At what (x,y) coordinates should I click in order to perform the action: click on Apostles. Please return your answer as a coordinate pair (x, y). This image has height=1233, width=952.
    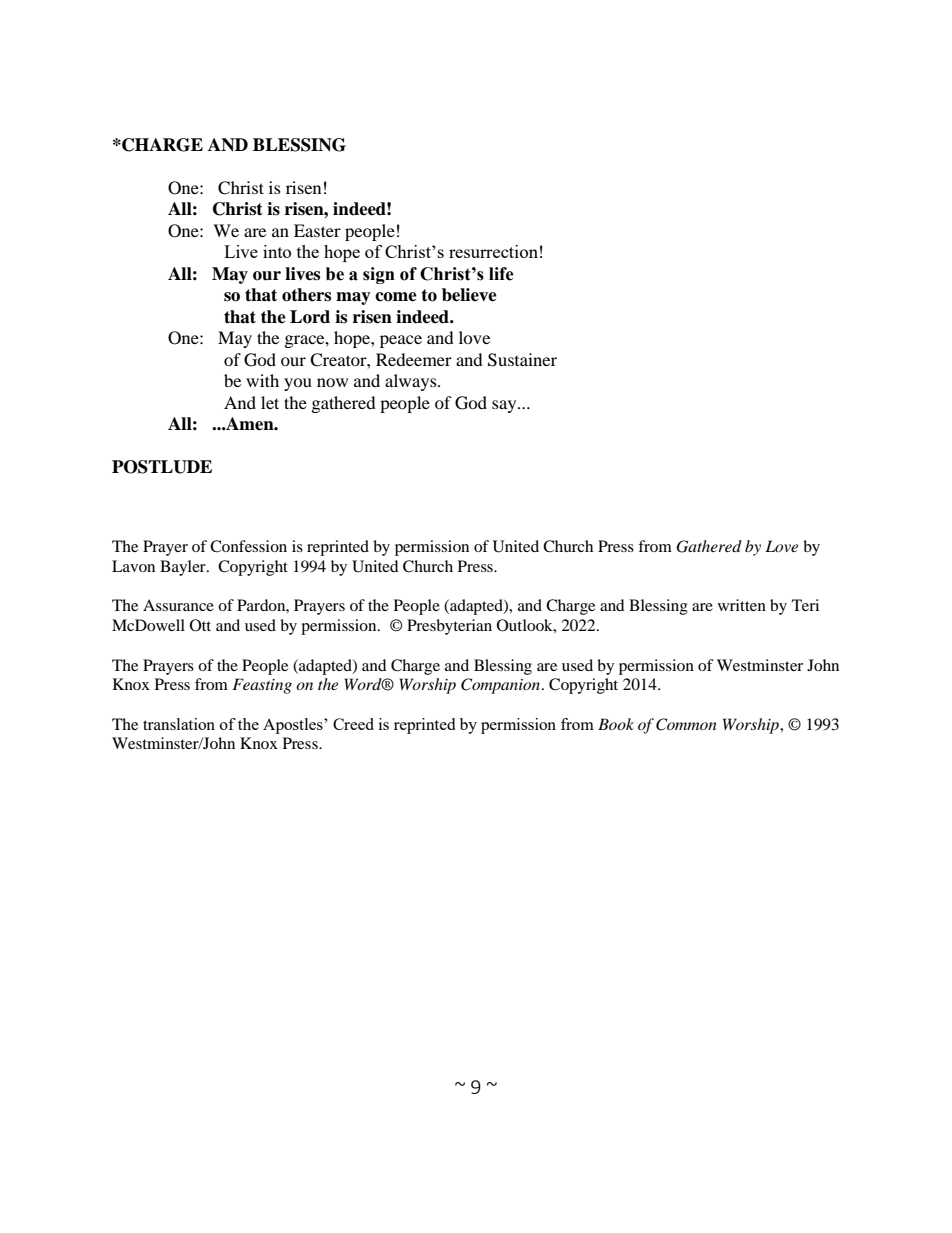
    Looking at the image, I should click on (294, 726).
